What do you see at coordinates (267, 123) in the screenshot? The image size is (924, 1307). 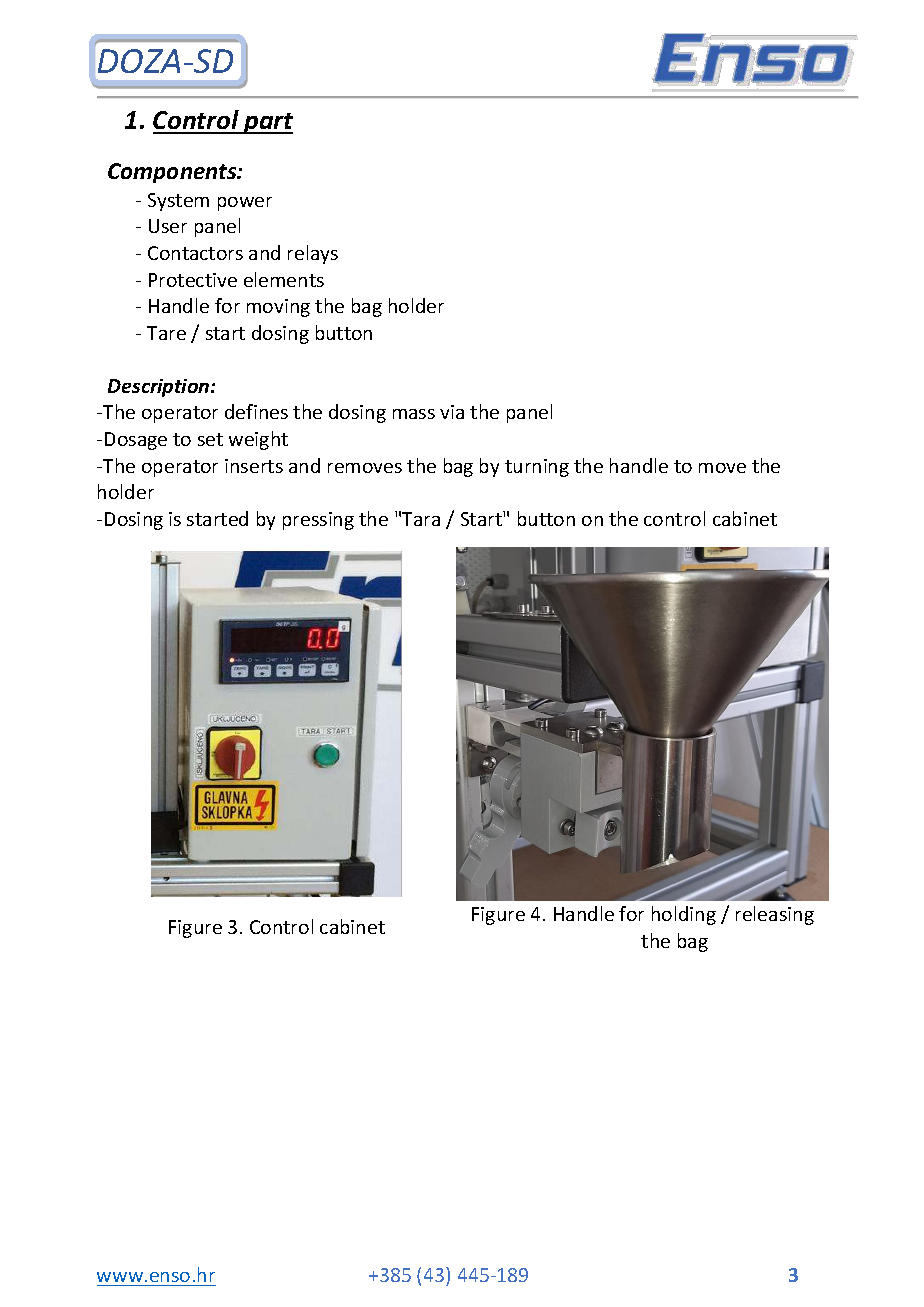 I see `part` at bounding box center [267, 123].
